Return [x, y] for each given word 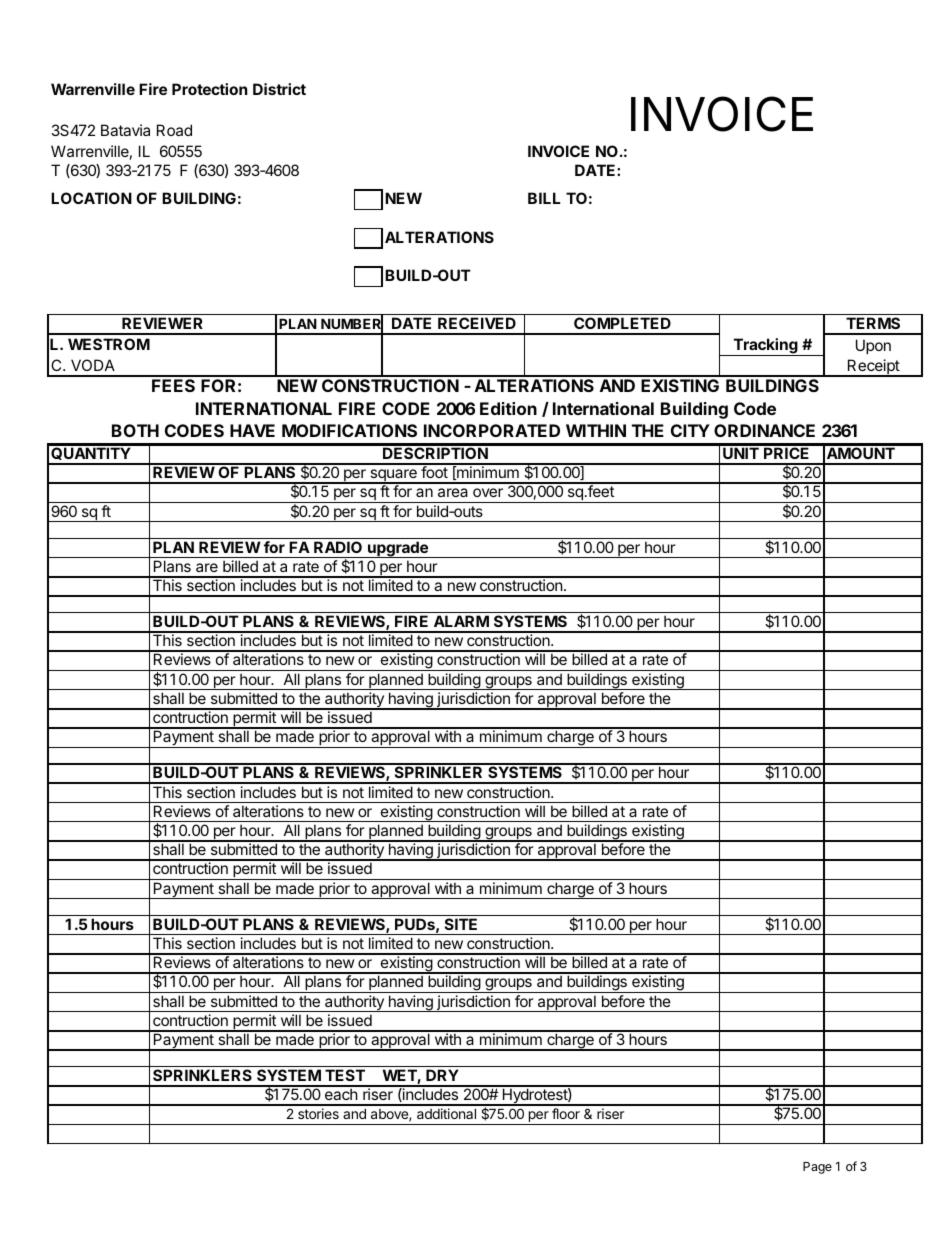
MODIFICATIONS [349, 430]
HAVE [252, 430]
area [453, 492]
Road [174, 130]
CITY [690, 430]
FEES [173, 385]
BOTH [135, 430]
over [488, 492]
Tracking [765, 347]
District [279, 89]
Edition [508, 408]
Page [817, 1168]
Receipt [873, 368]
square [393, 476]
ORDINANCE [764, 430]
